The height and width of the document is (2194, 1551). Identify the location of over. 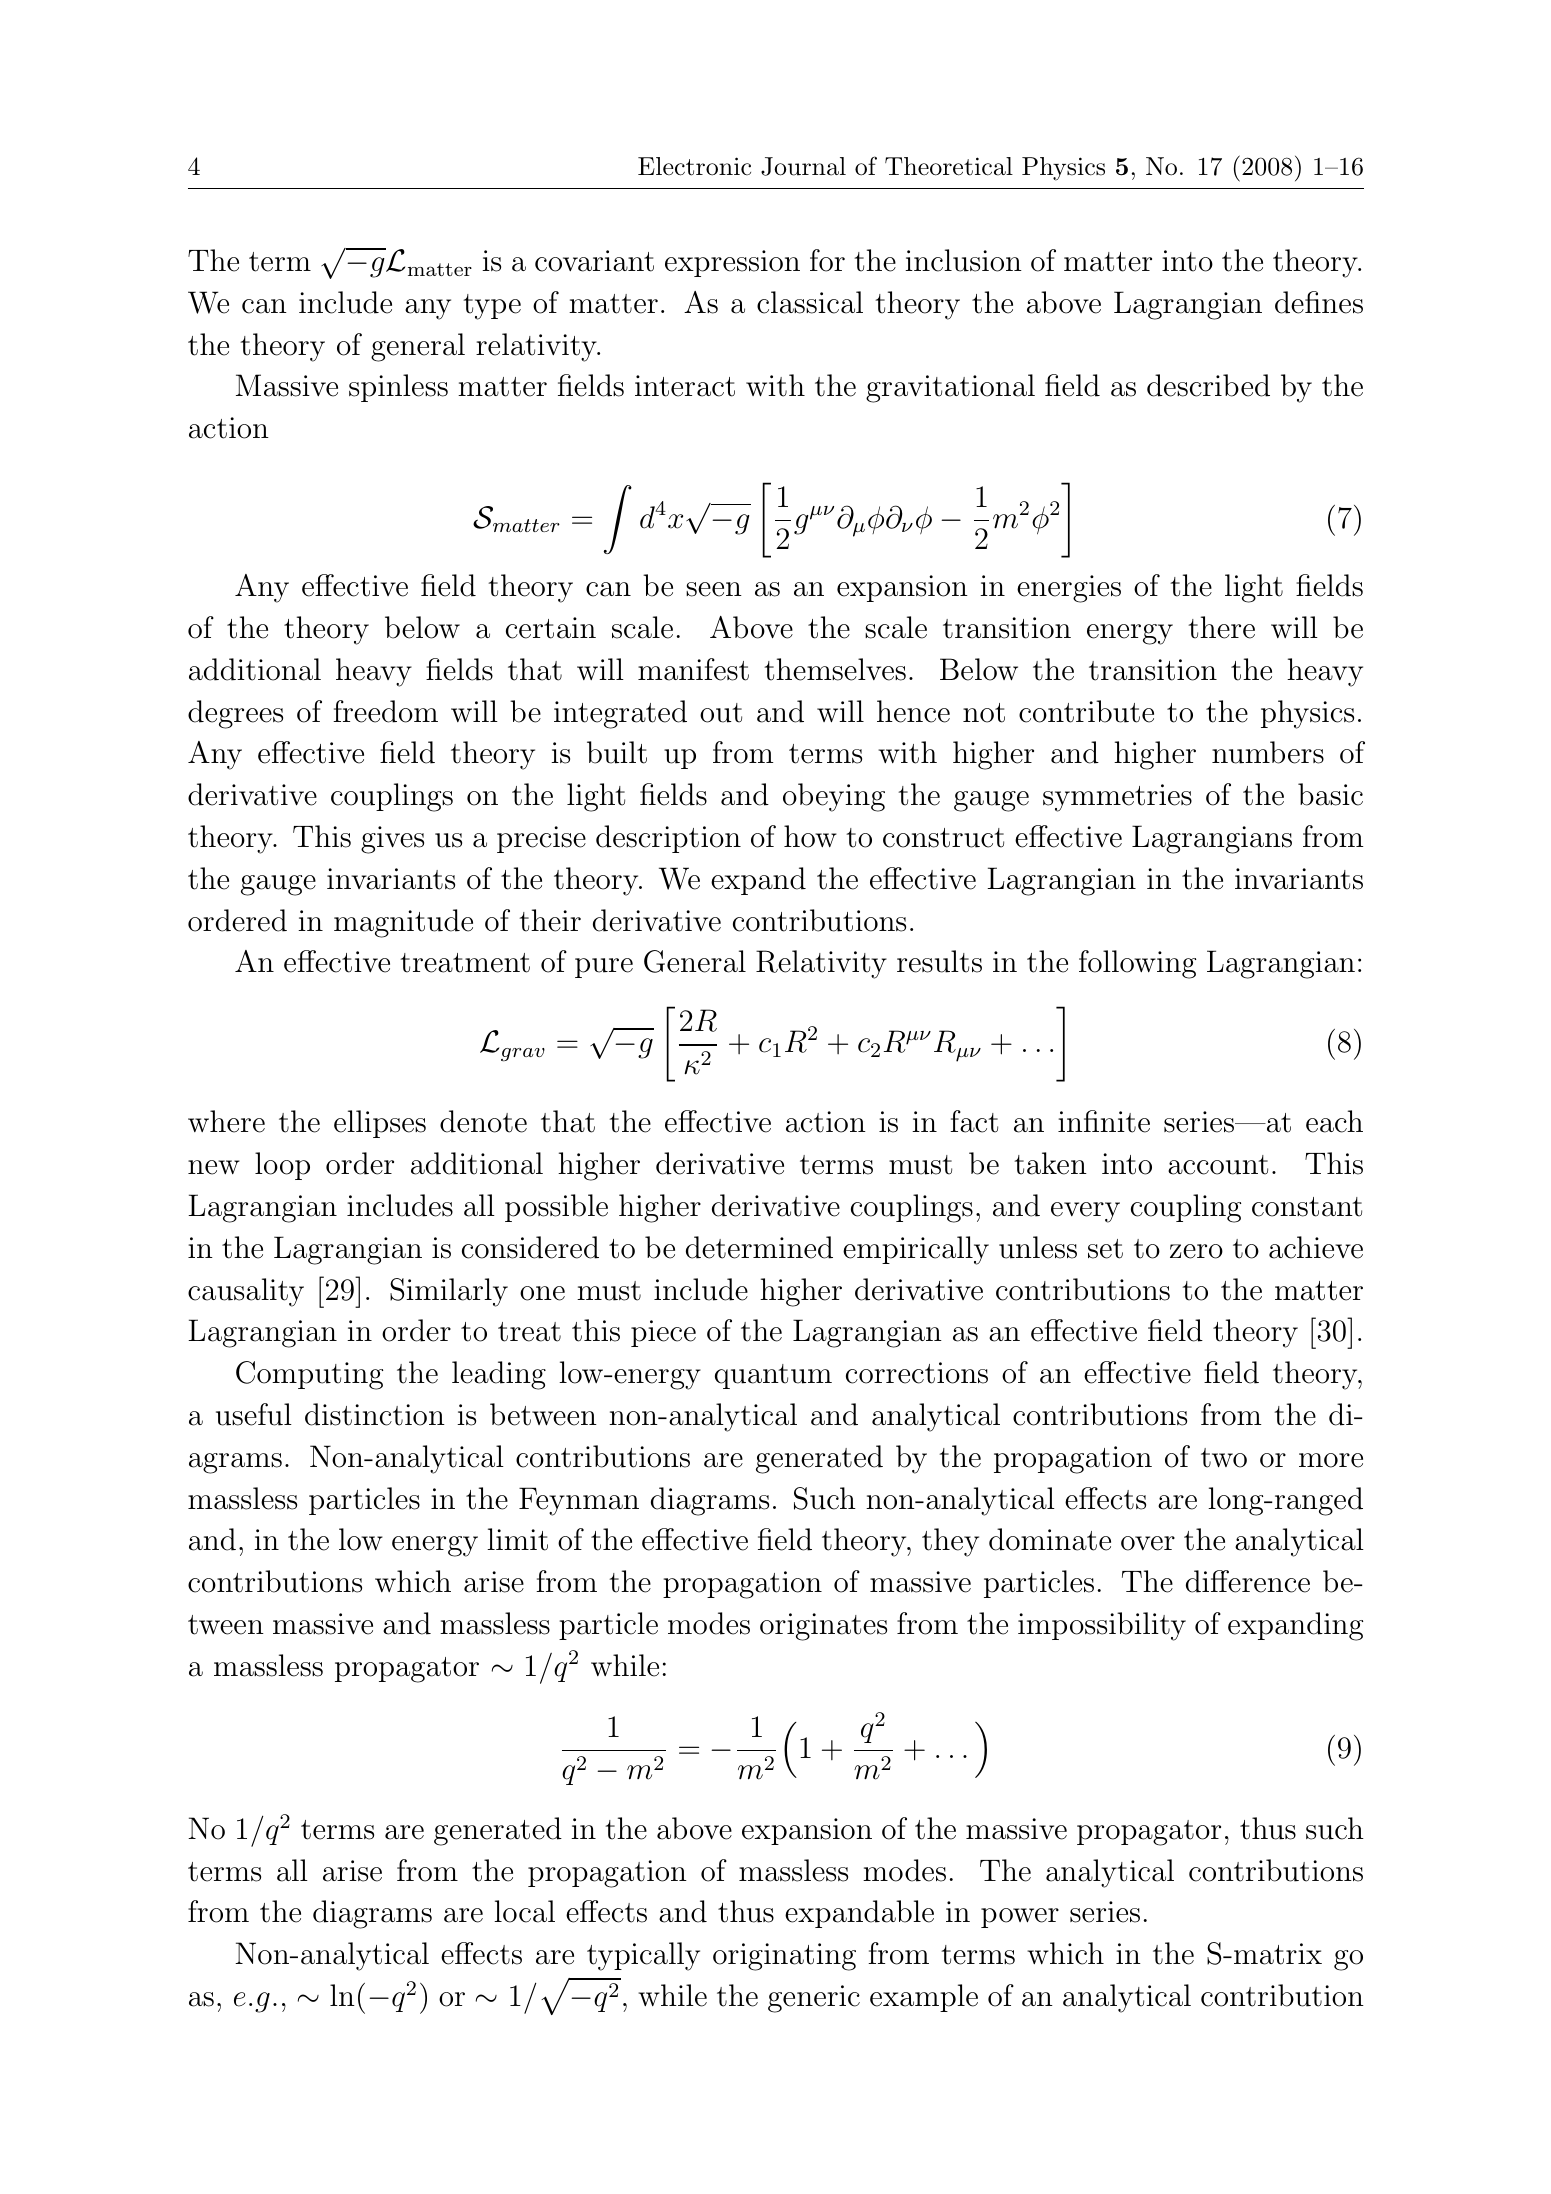
(1148, 1543).
